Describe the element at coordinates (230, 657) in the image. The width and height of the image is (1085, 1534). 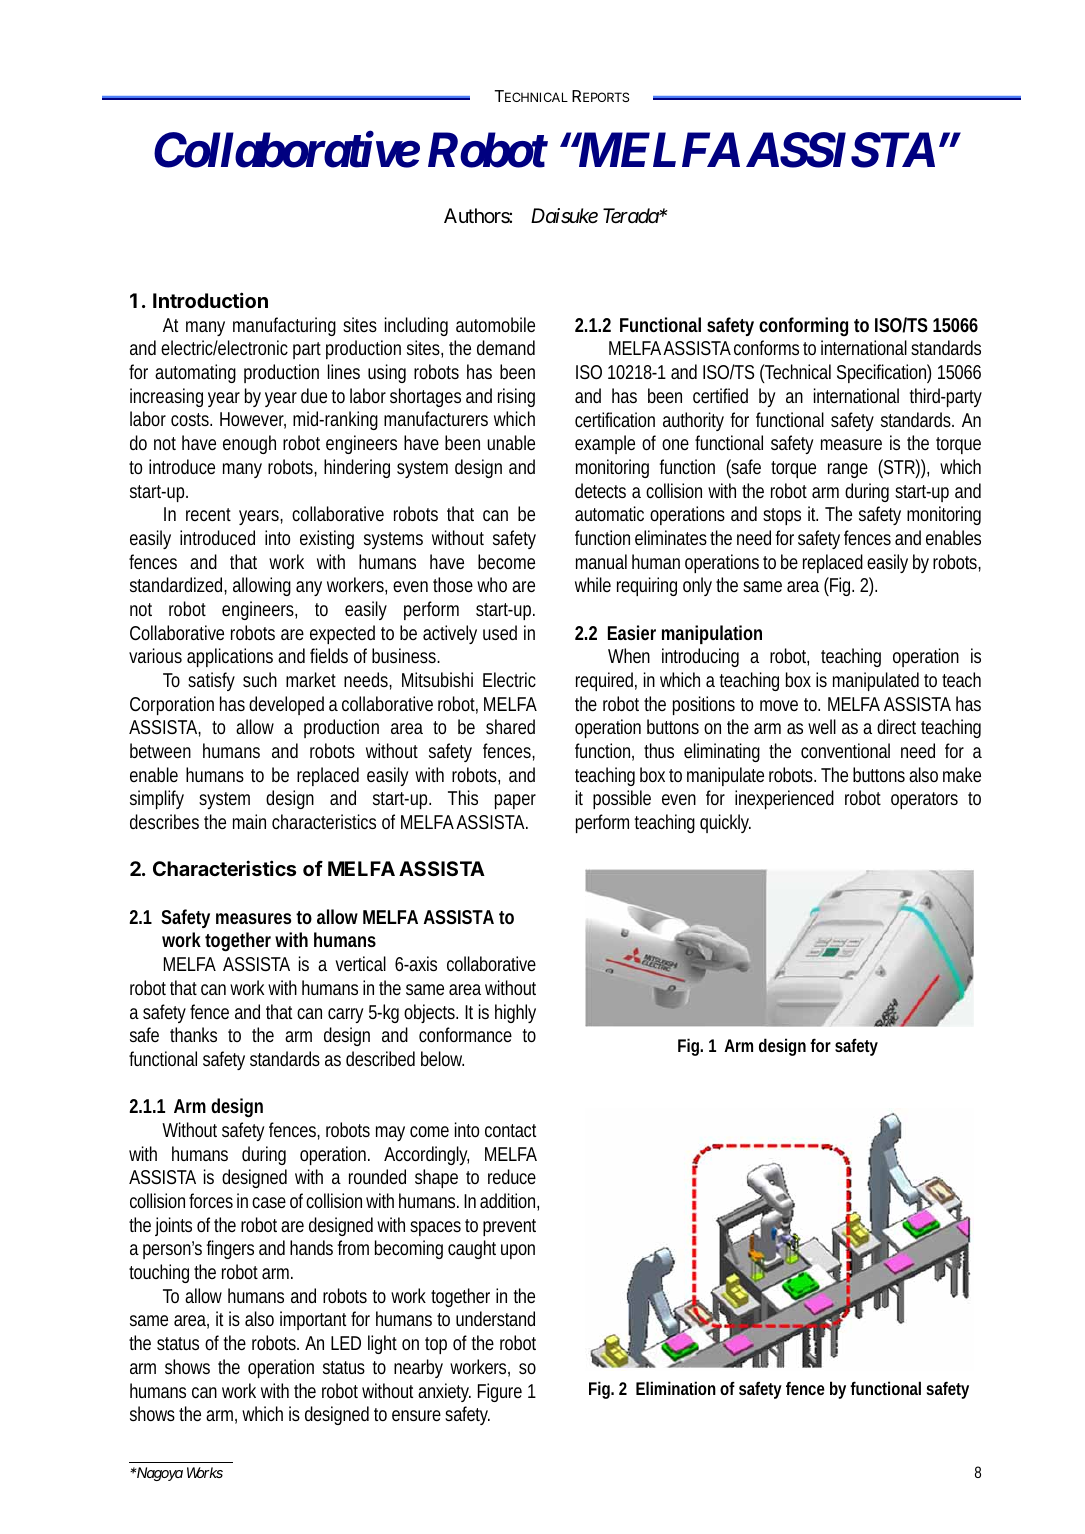
I see `applications` at that location.
